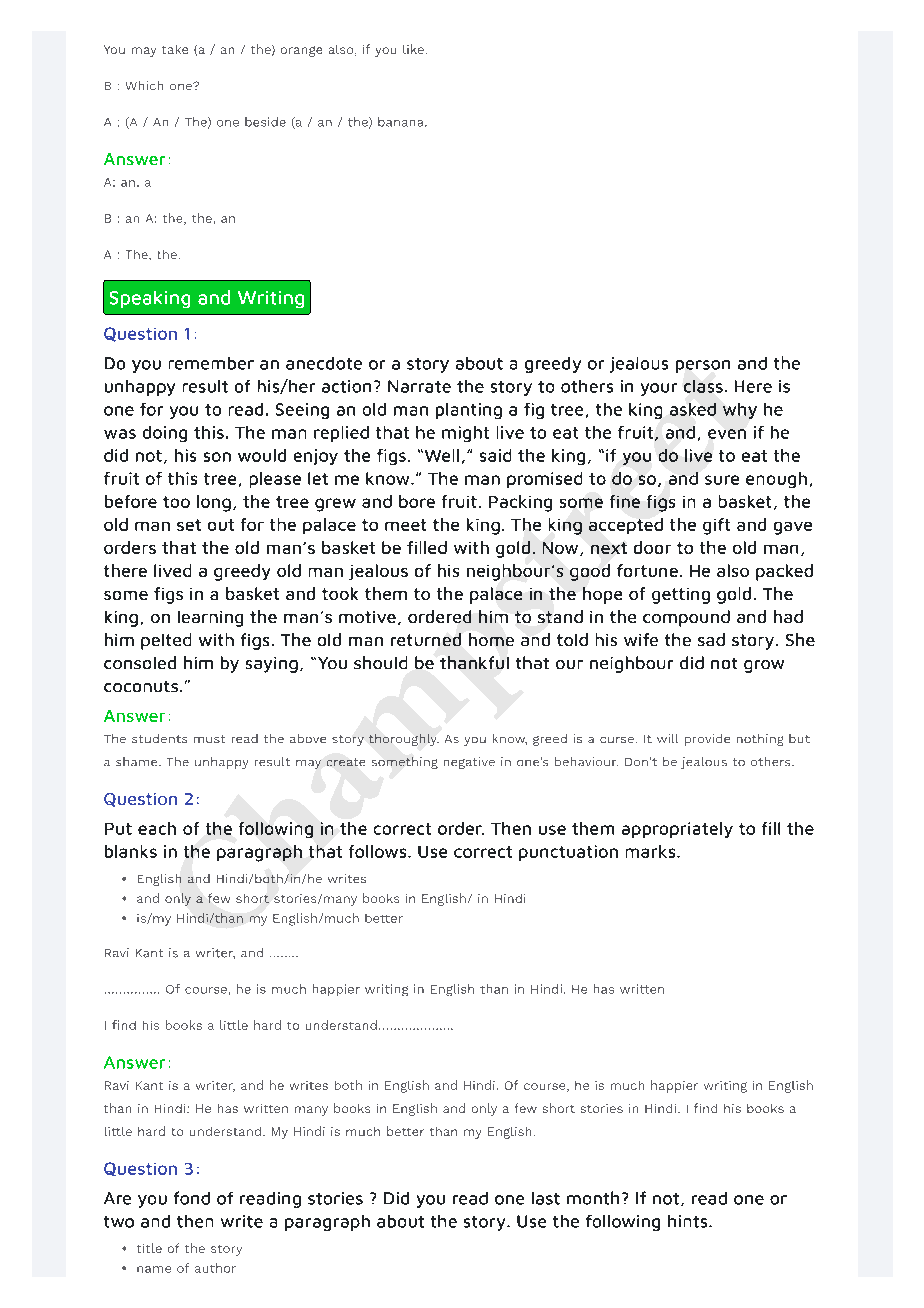 The image size is (924, 1308). I want to click on person, so click(703, 366).
